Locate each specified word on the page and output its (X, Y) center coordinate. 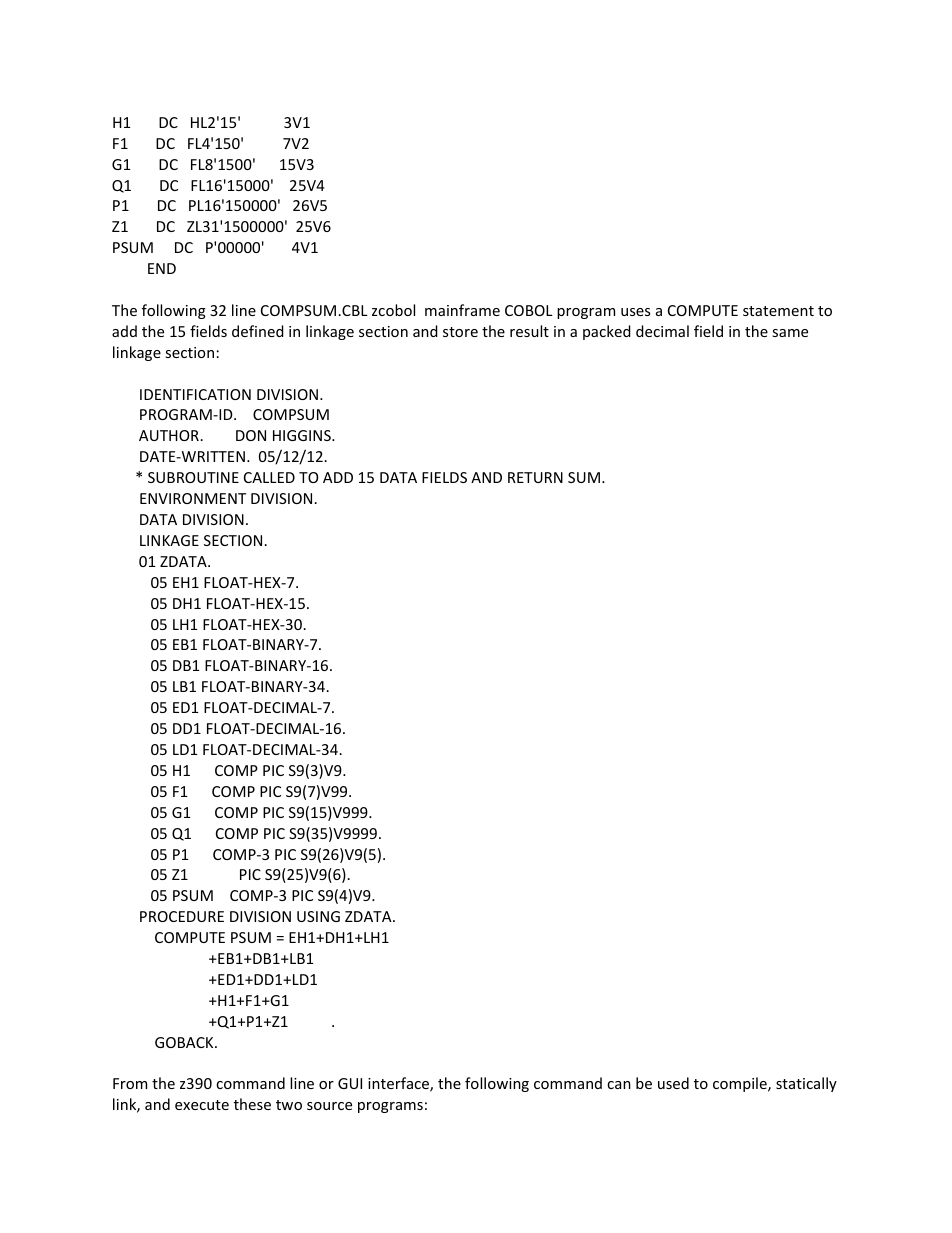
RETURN (535, 477)
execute (202, 1105)
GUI (350, 1083)
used (673, 1083)
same (790, 333)
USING (318, 916)
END (162, 268)
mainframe (462, 310)
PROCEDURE (182, 916)
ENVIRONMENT (193, 498)
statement (778, 311)
